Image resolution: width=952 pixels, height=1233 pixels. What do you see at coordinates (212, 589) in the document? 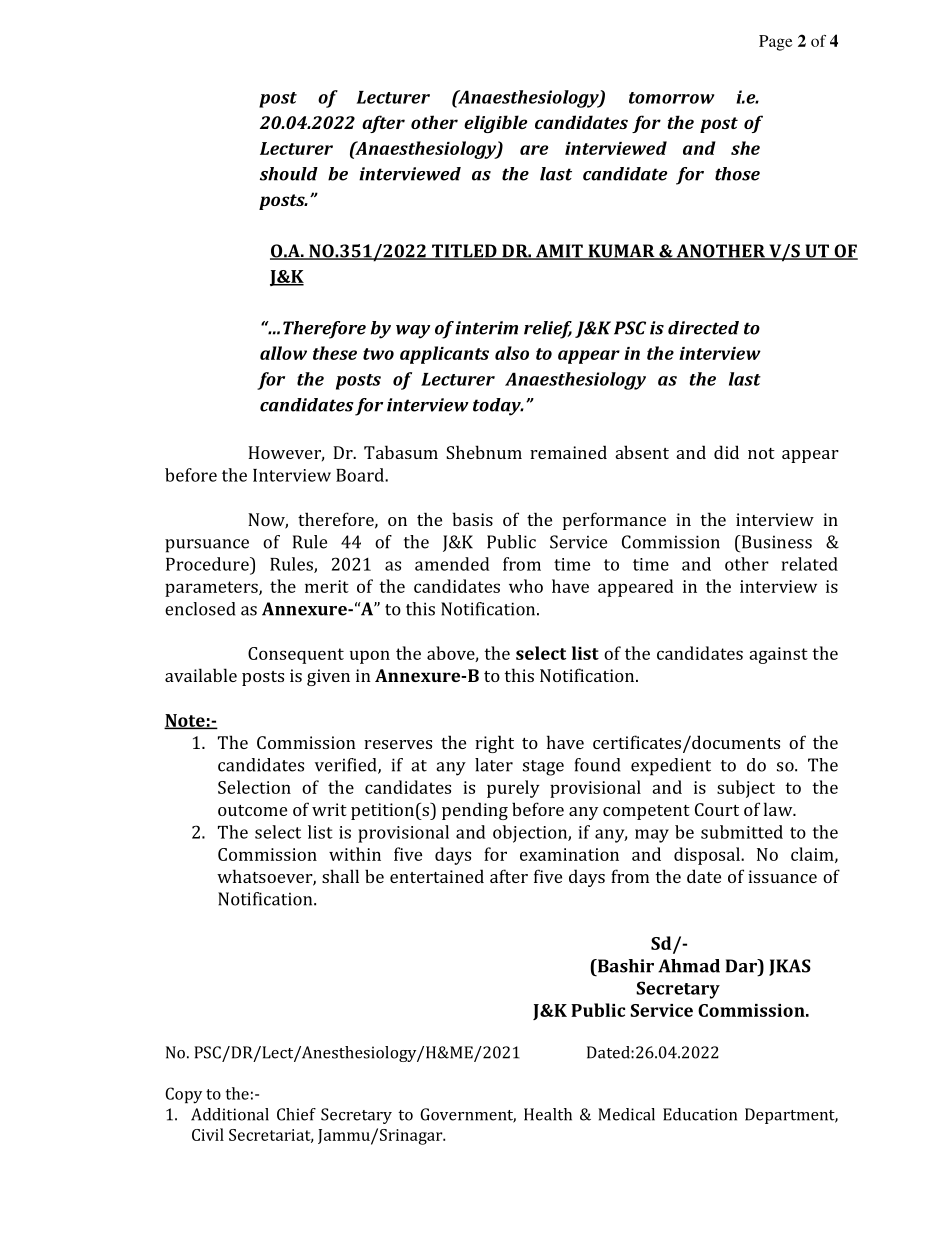
I see `parameters` at bounding box center [212, 589].
